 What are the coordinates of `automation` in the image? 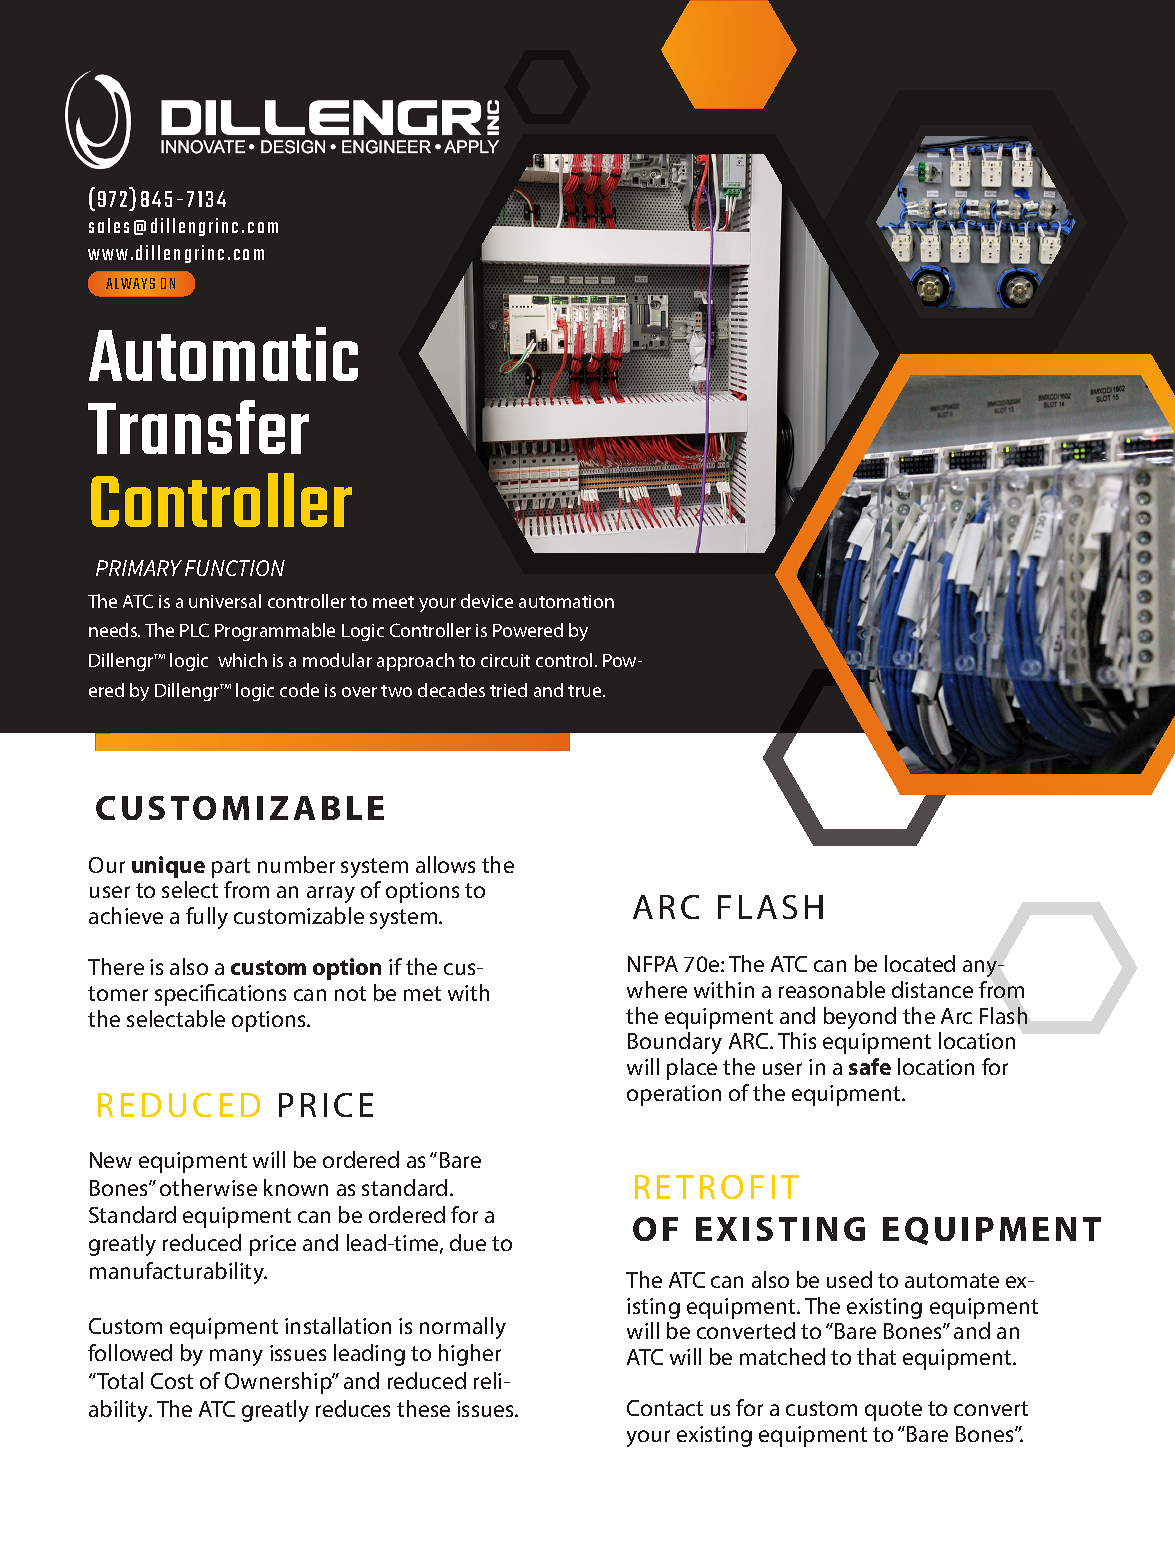 It's located at (566, 601).
